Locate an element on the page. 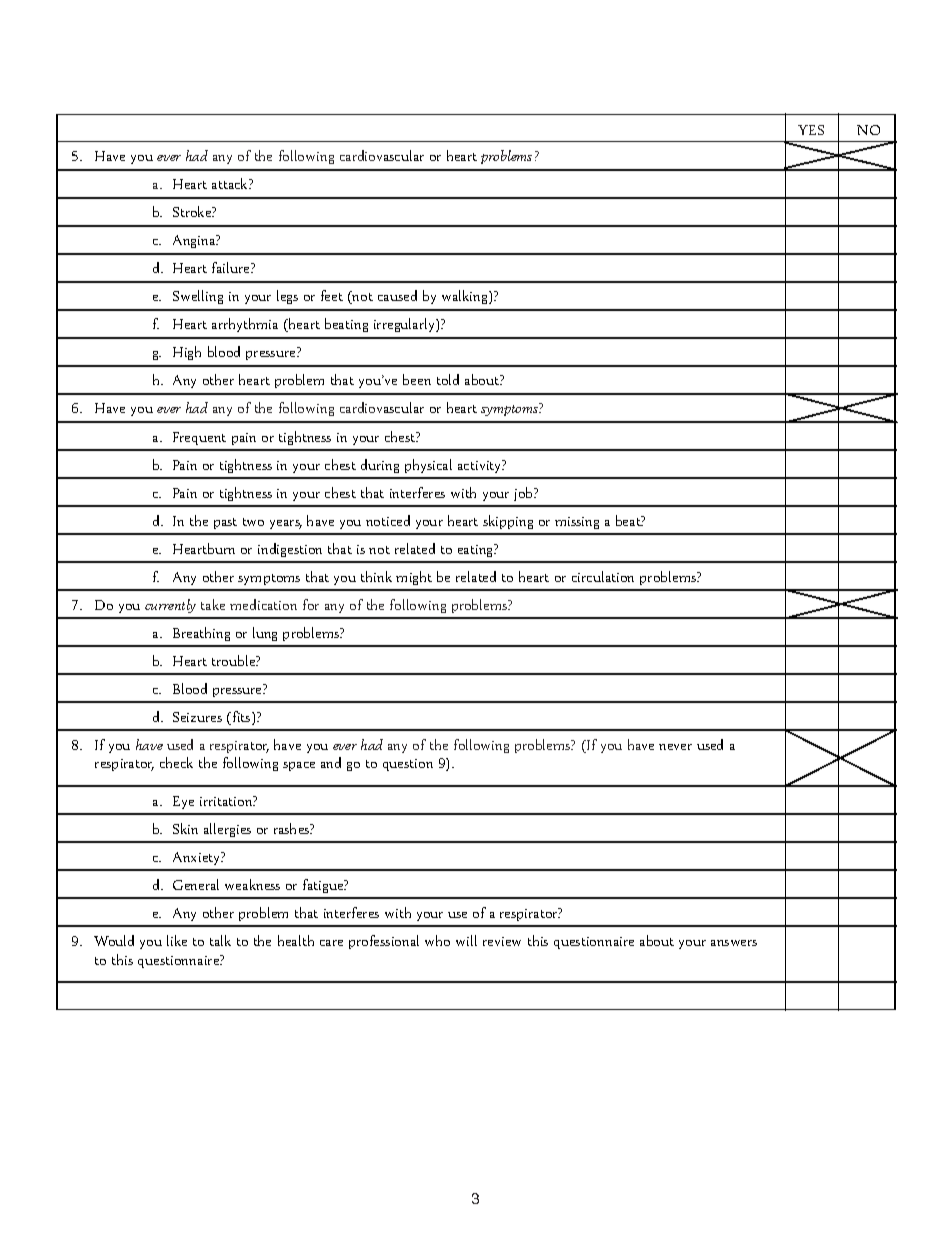 The width and height of the image is (952, 1233). Seizures is located at coordinates (197, 717).
